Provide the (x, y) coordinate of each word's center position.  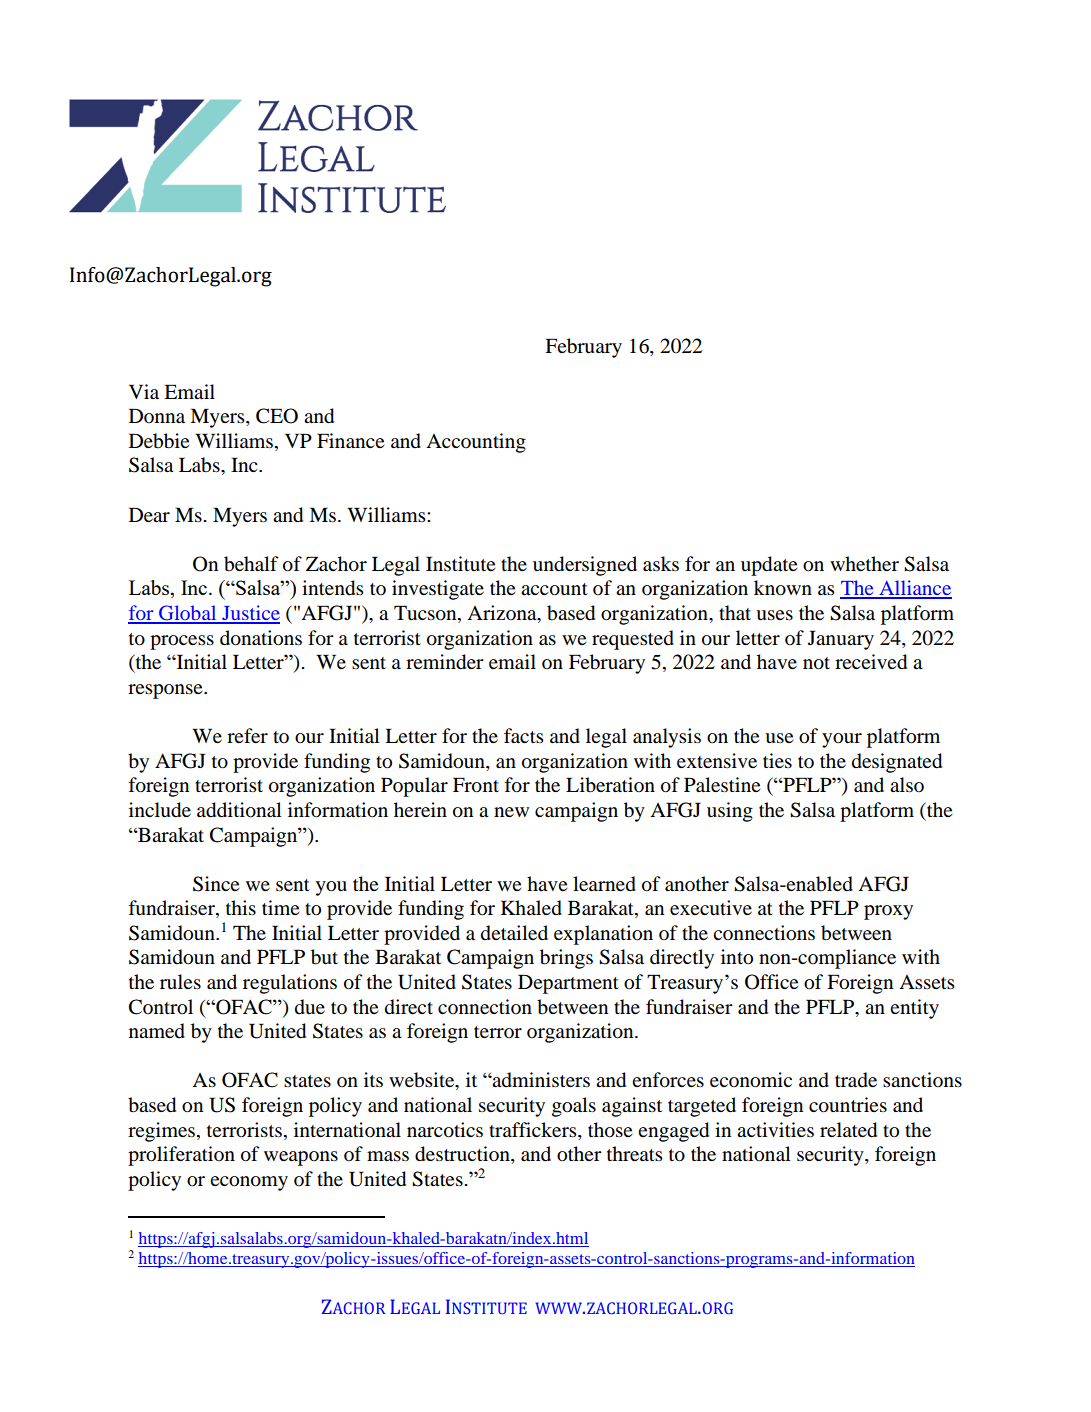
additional (239, 810)
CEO (277, 416)
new (511, 812)
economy (249, 1183)
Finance (350, 440)
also (907, 785)
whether (864, 563)
